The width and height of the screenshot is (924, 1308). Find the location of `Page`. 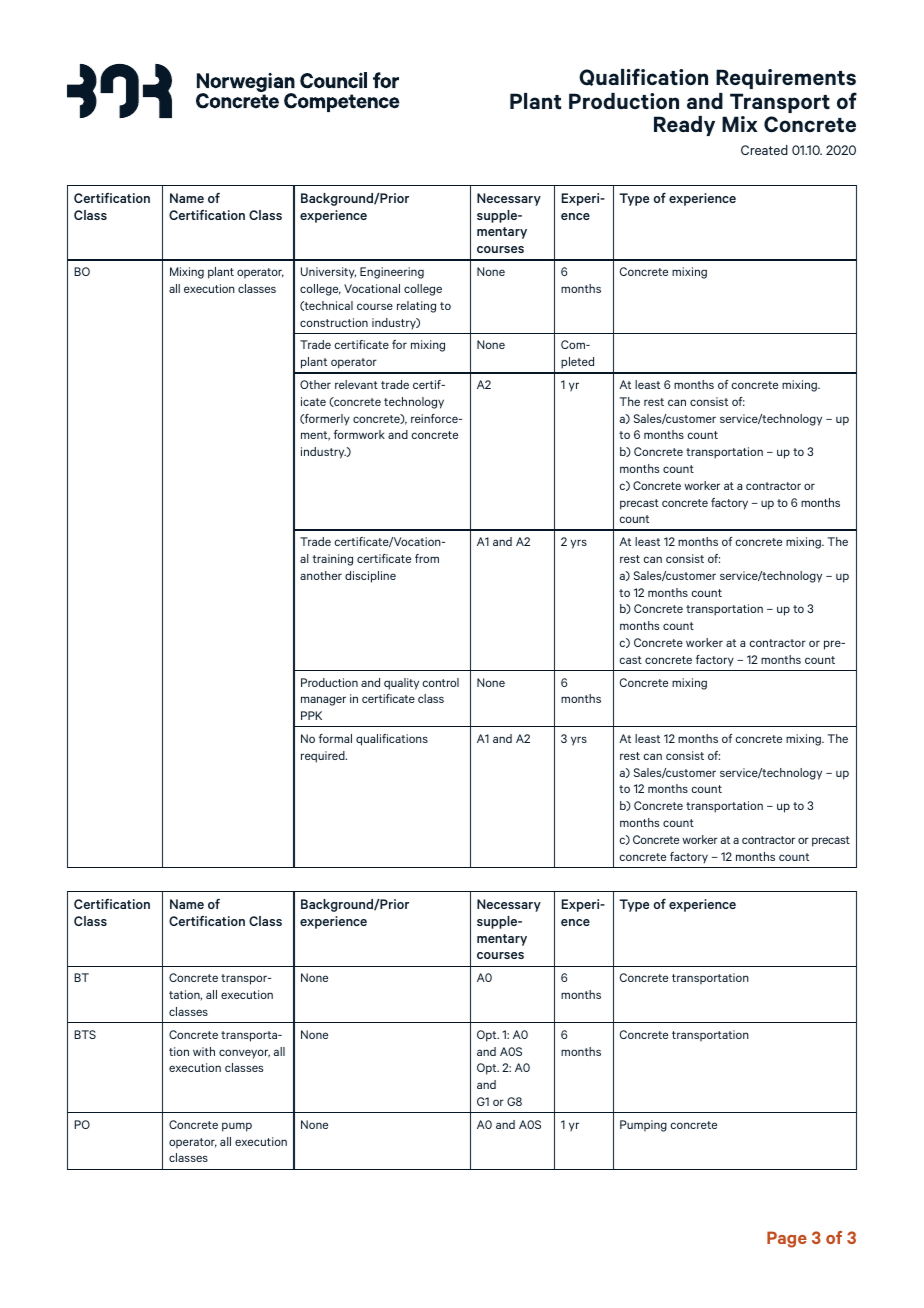

Page is located at coordinates (787, 1239).
